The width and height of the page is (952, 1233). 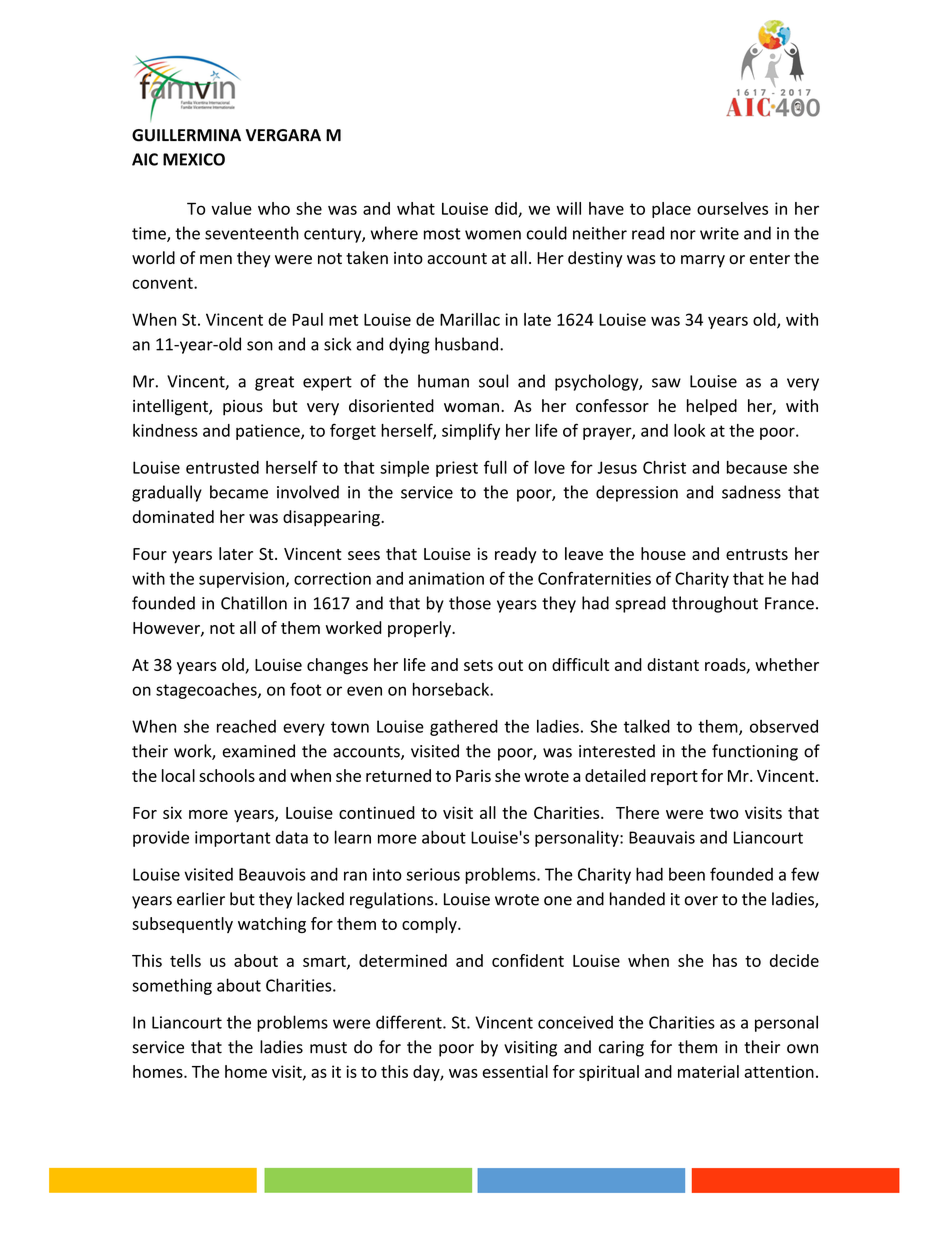 I want to click on something, so click(x=172, y=986).
